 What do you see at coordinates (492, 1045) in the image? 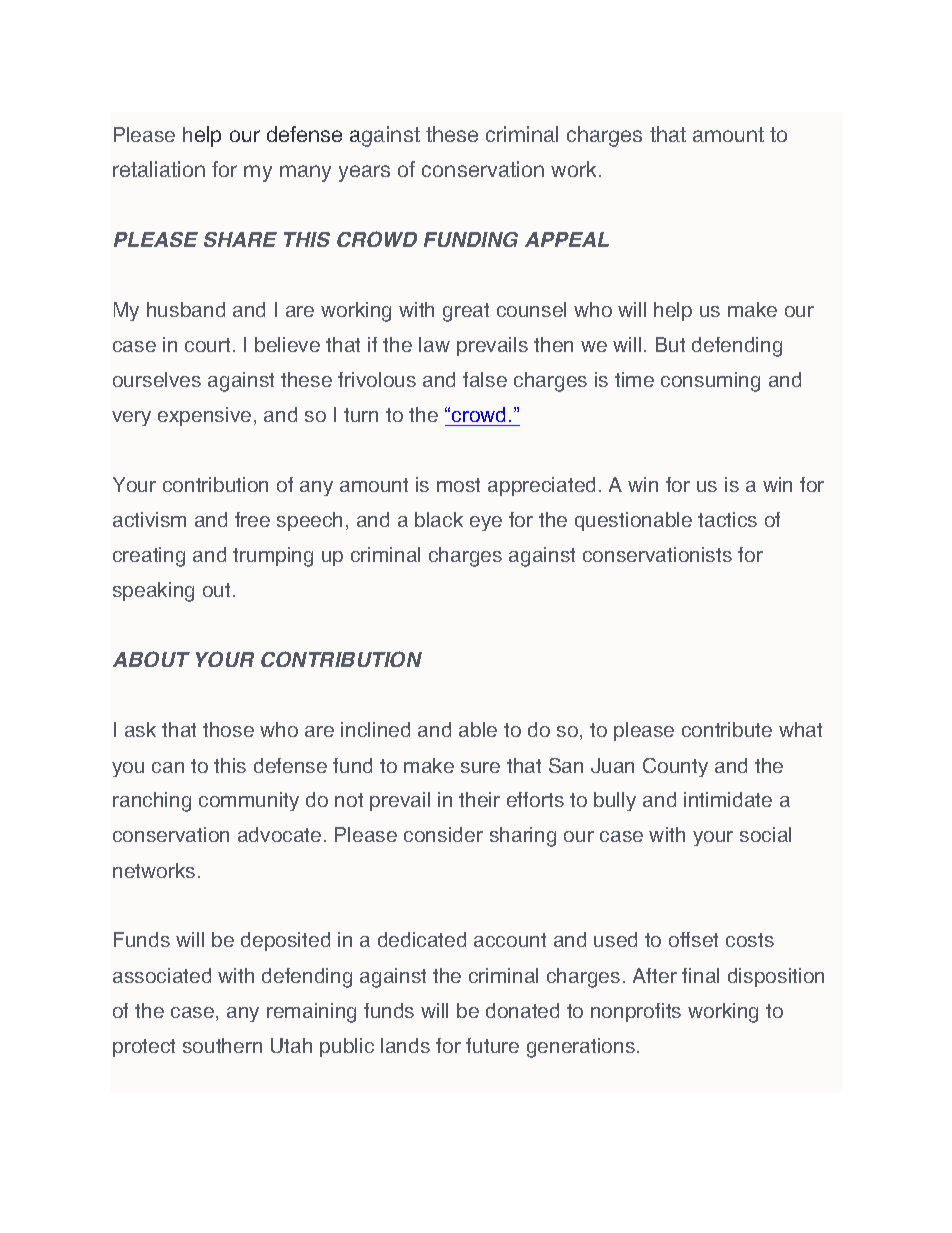
I see `future` at bounding box center [492, 1045].
